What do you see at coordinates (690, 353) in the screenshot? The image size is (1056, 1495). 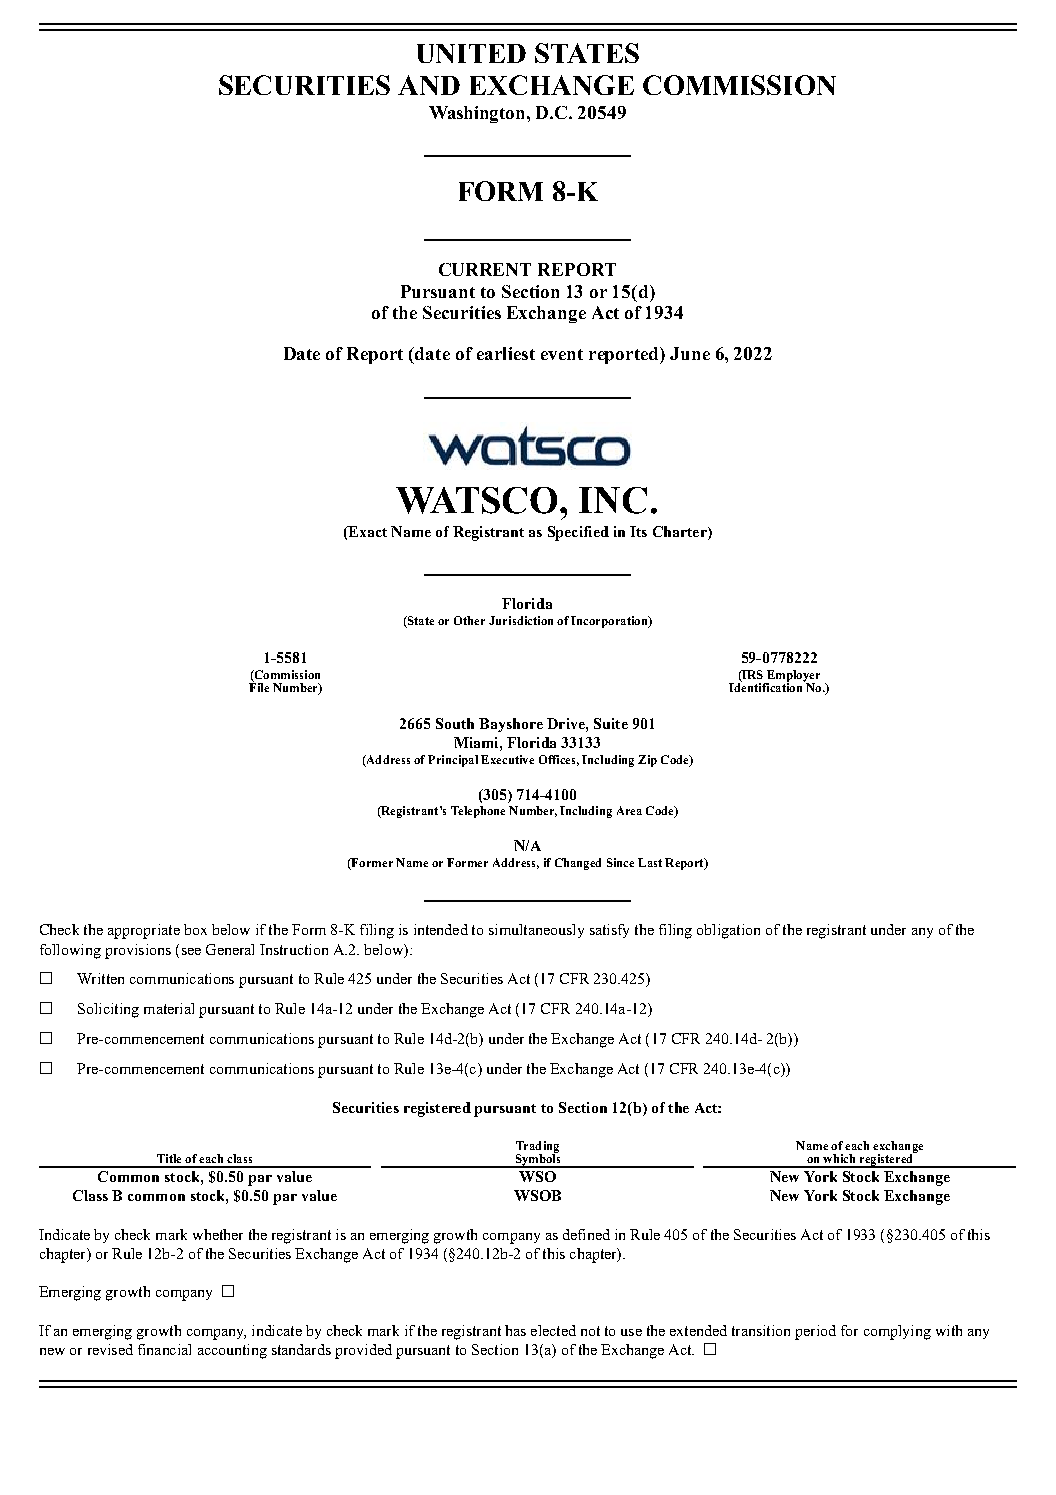 I see `June` at bounding box center [690, 353].
